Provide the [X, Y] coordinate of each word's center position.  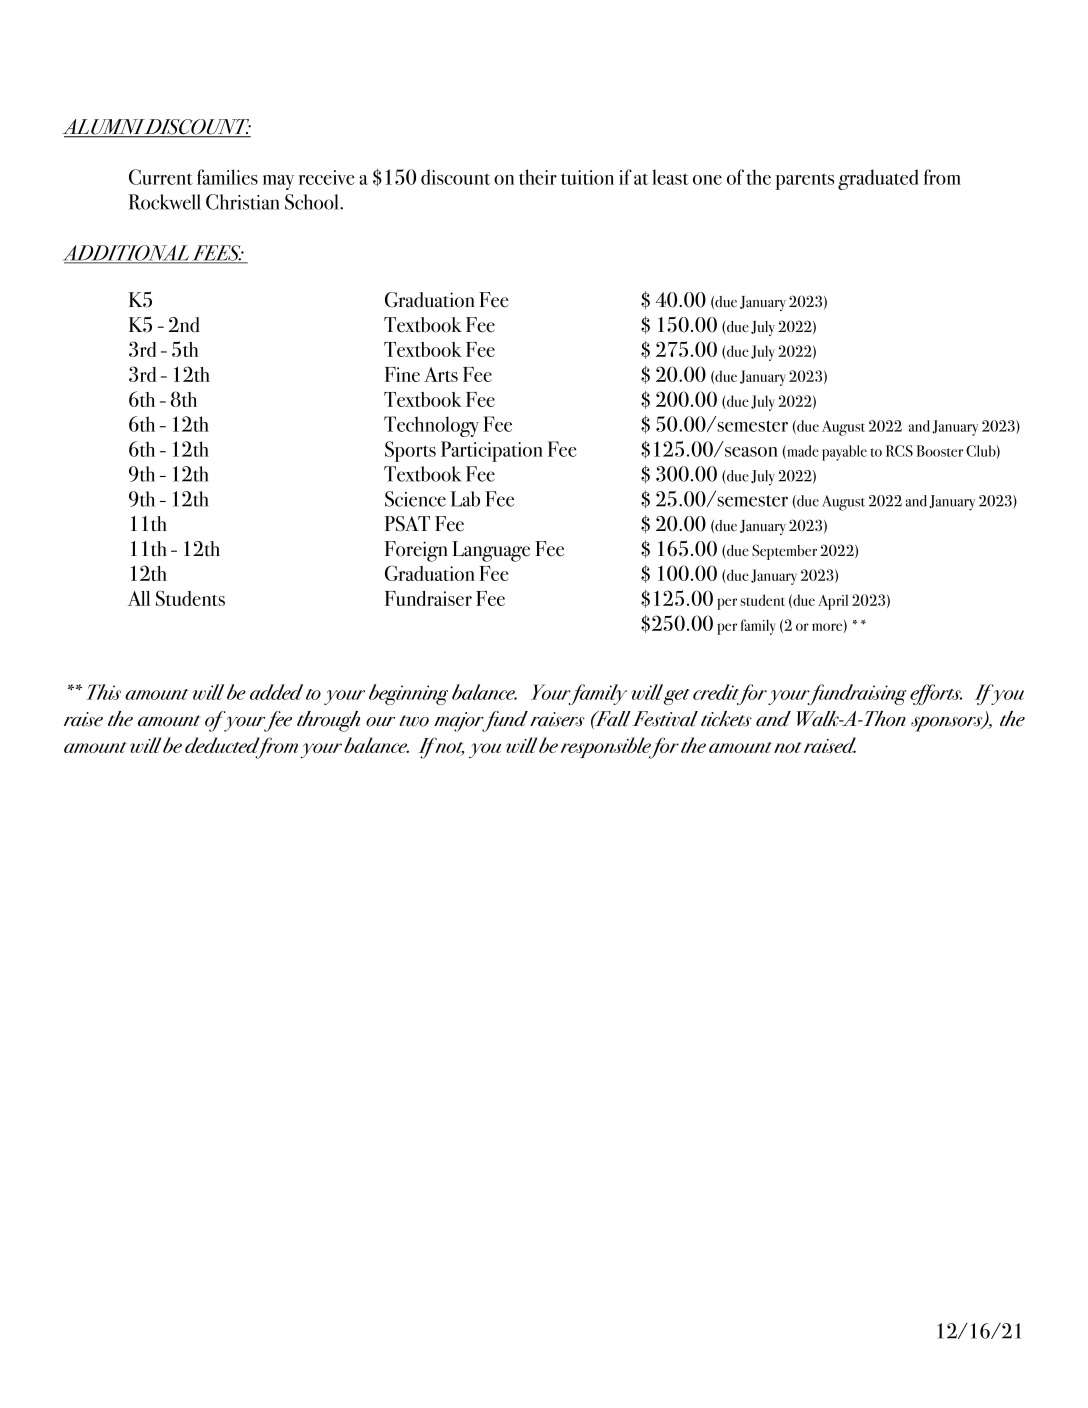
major [460, 722]
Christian [243, 202]
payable [844, 453]
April [833, 602]
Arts [441, 374]
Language [491, 551]
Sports [410, 451]
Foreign [416, 551]
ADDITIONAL [127, 254]
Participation [492, 451]
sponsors [948, 724]
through [328, 721]
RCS [899, 451]
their [538, 177]
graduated [878, 179]
